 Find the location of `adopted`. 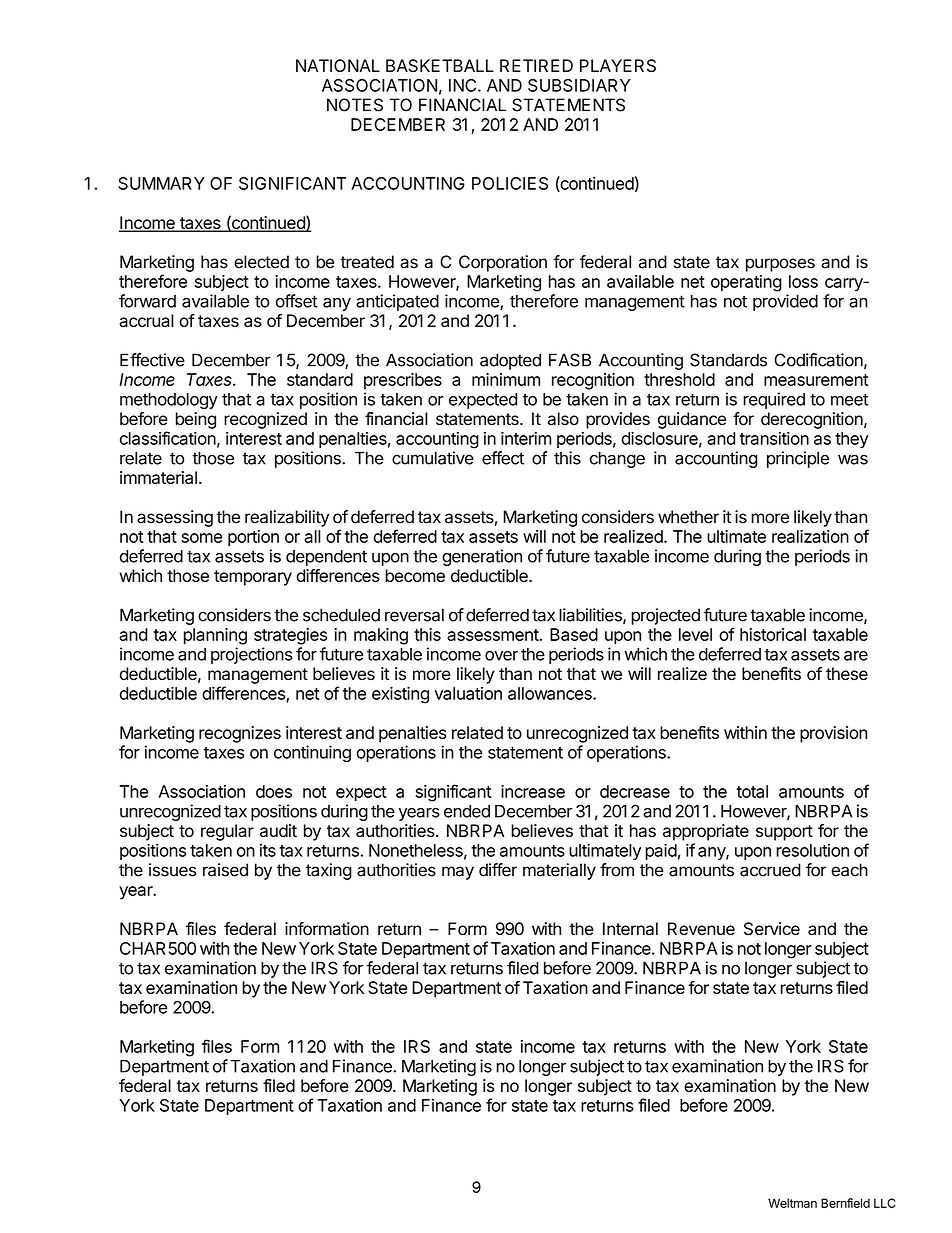

adopted is located at coordinates (510, 361).
